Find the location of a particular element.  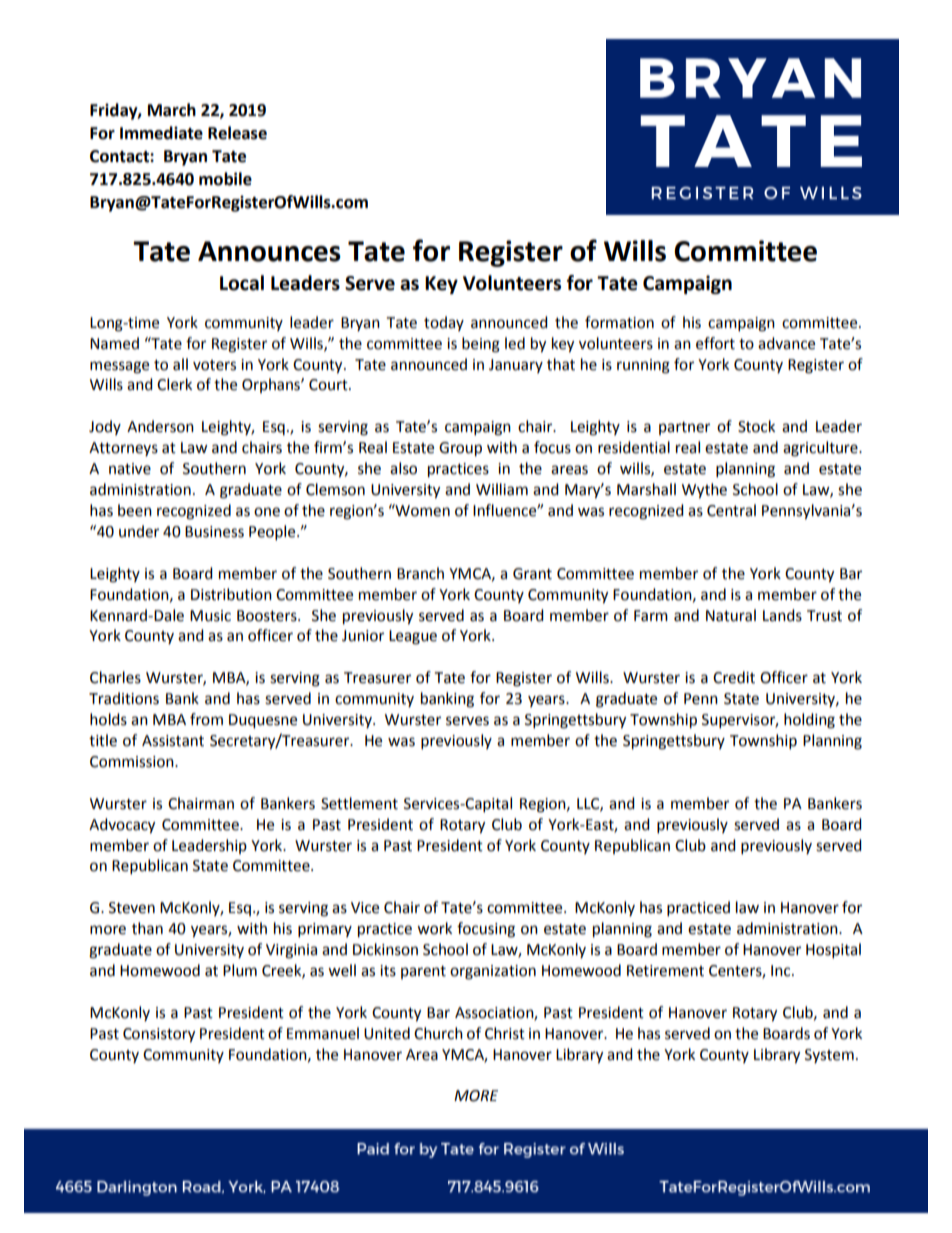

formation is located at coordinates (619, 322).
